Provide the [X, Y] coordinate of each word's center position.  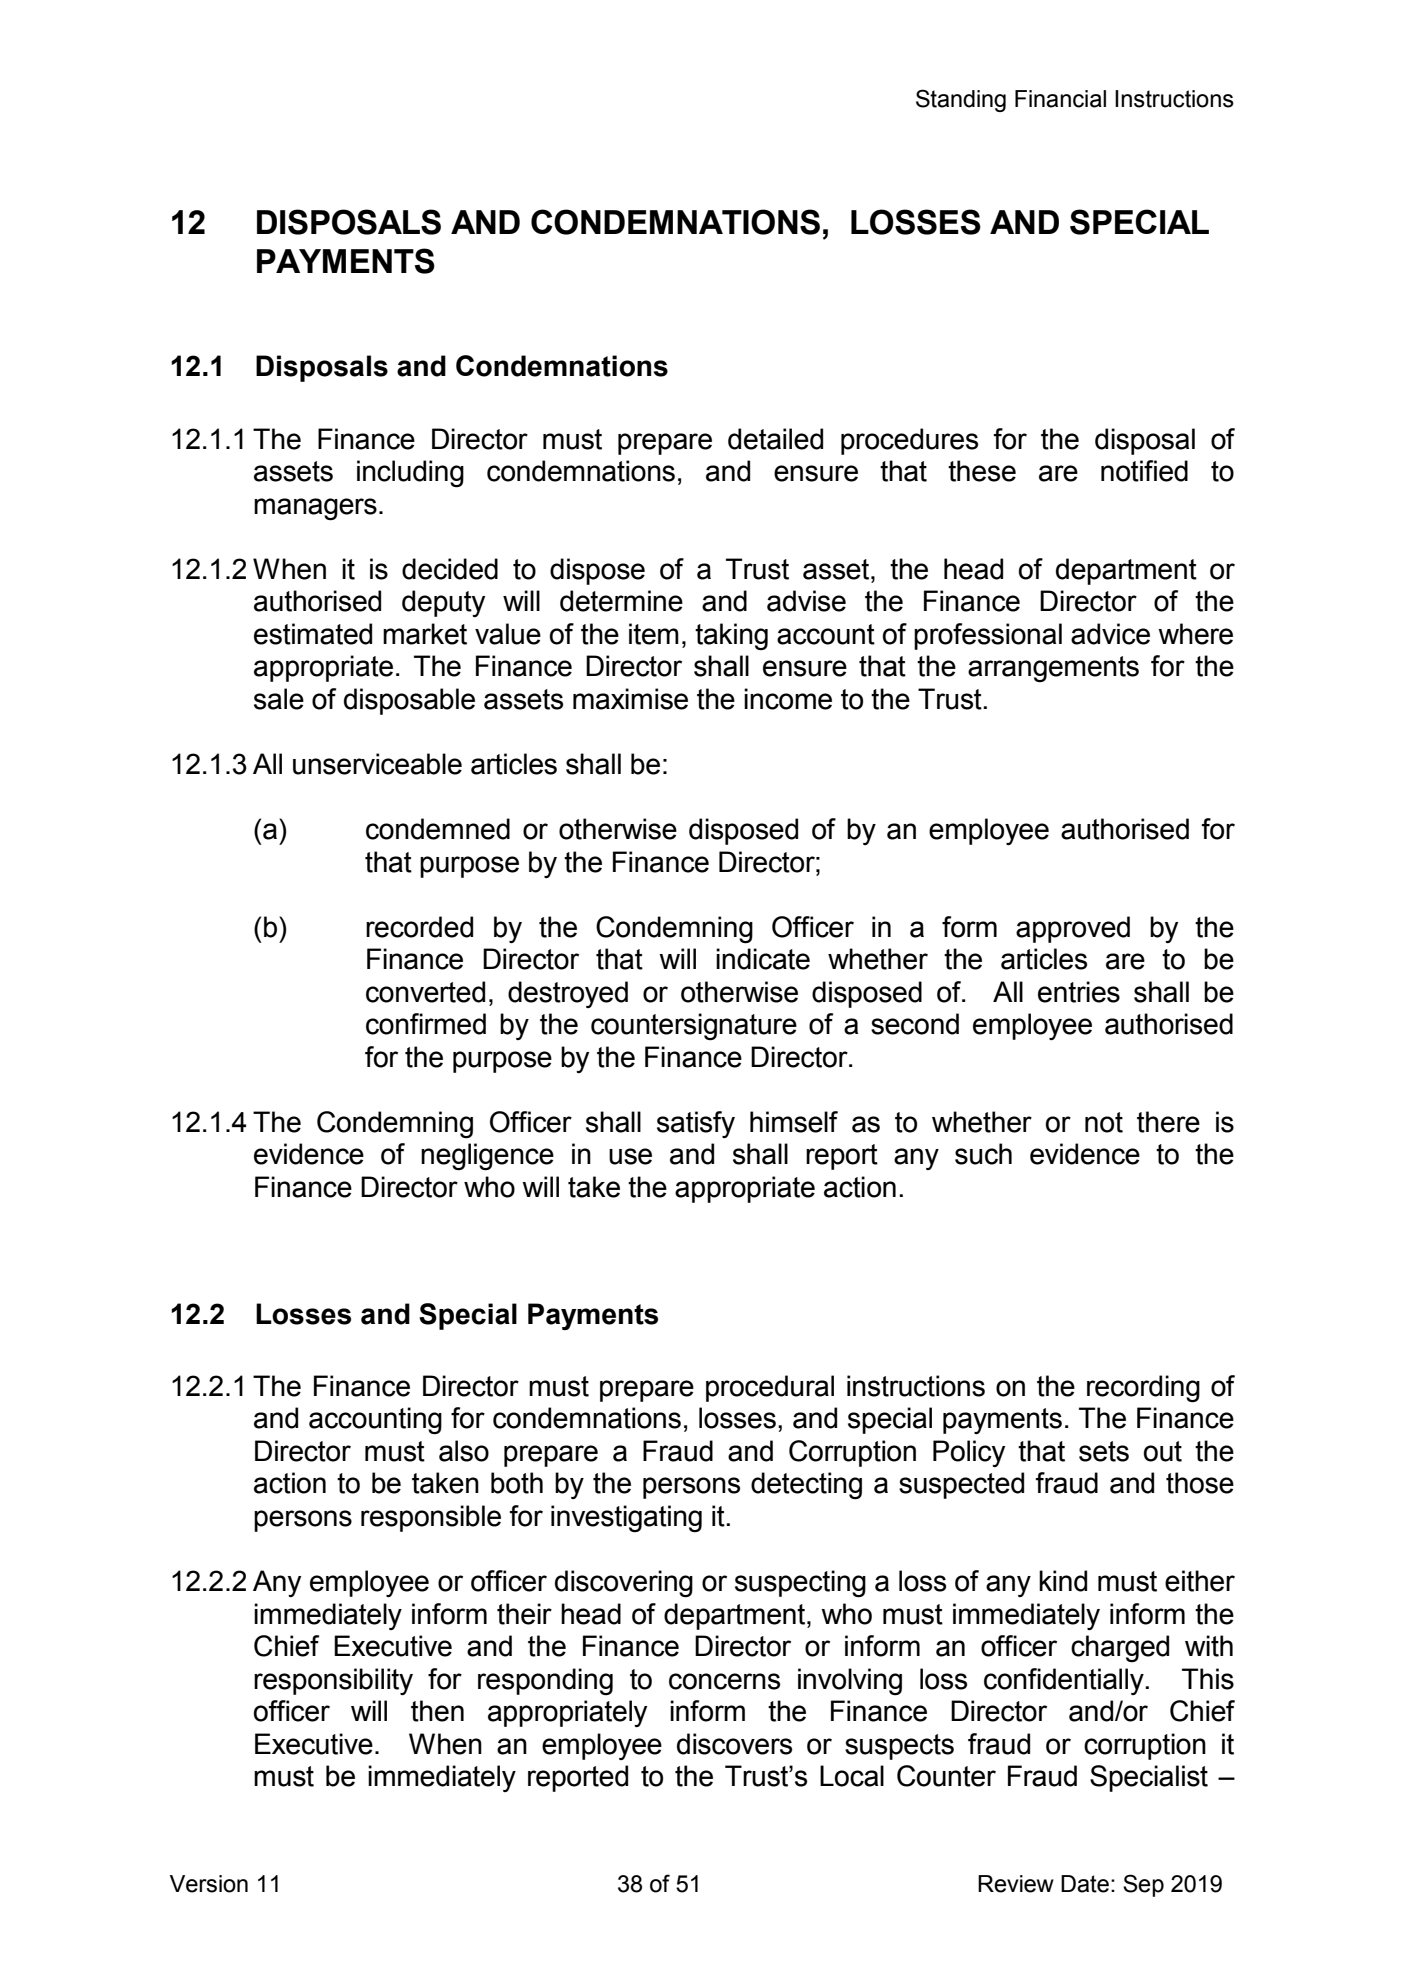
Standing [961, 100]
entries [1079, 992]
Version [209, 1884]
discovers [734, 1744]
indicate [763, 959]
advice [1110, 634]
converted [425, 992]
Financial [1060, 99]
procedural [770, 1388]
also [464, 1451]
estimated [313, 634]
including [410, 474]
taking [731, 636]
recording [1143, 1389]
